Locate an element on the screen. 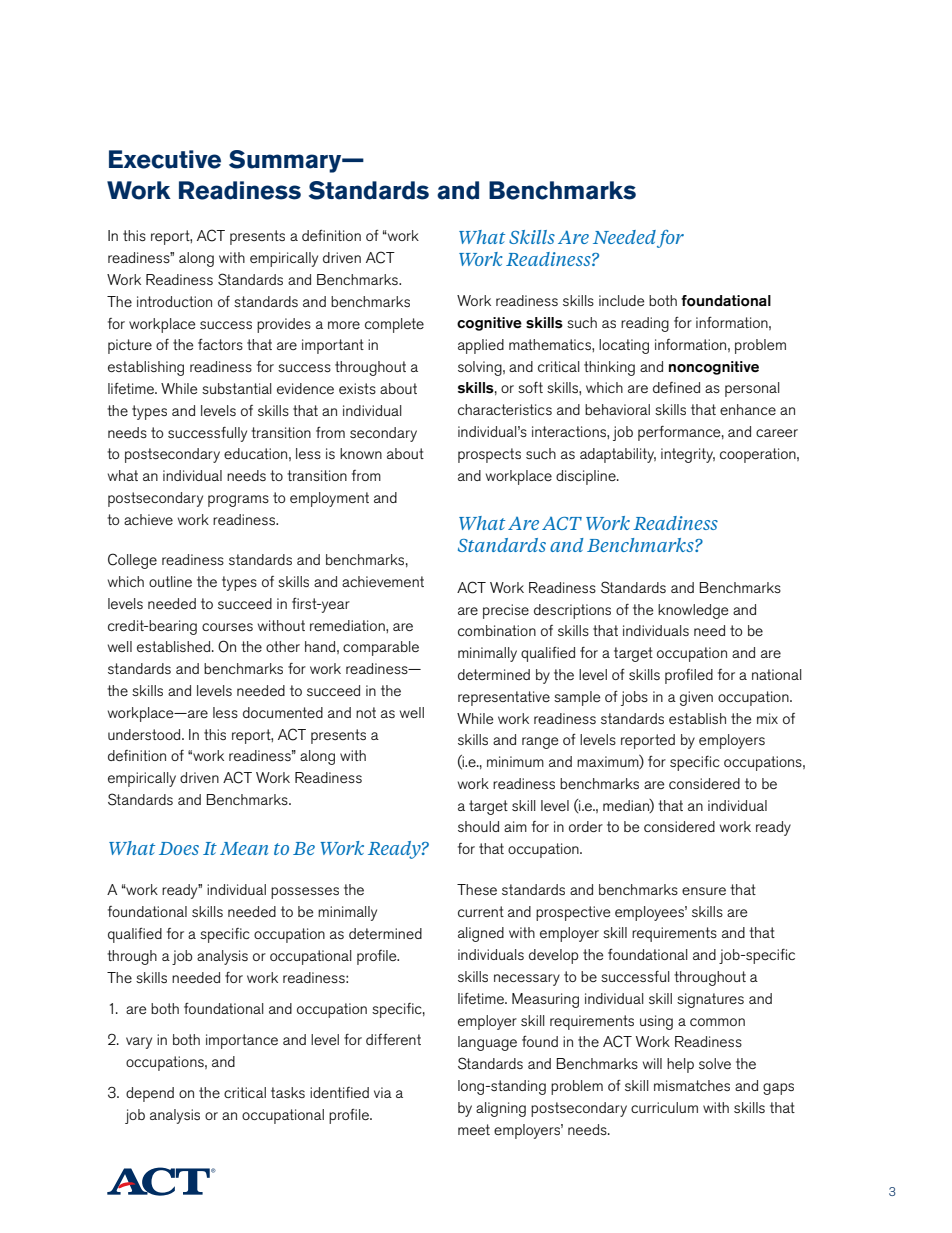 The width and height of the screenshot is (952, 1233). Summary is located at coordinates (286, 161).
